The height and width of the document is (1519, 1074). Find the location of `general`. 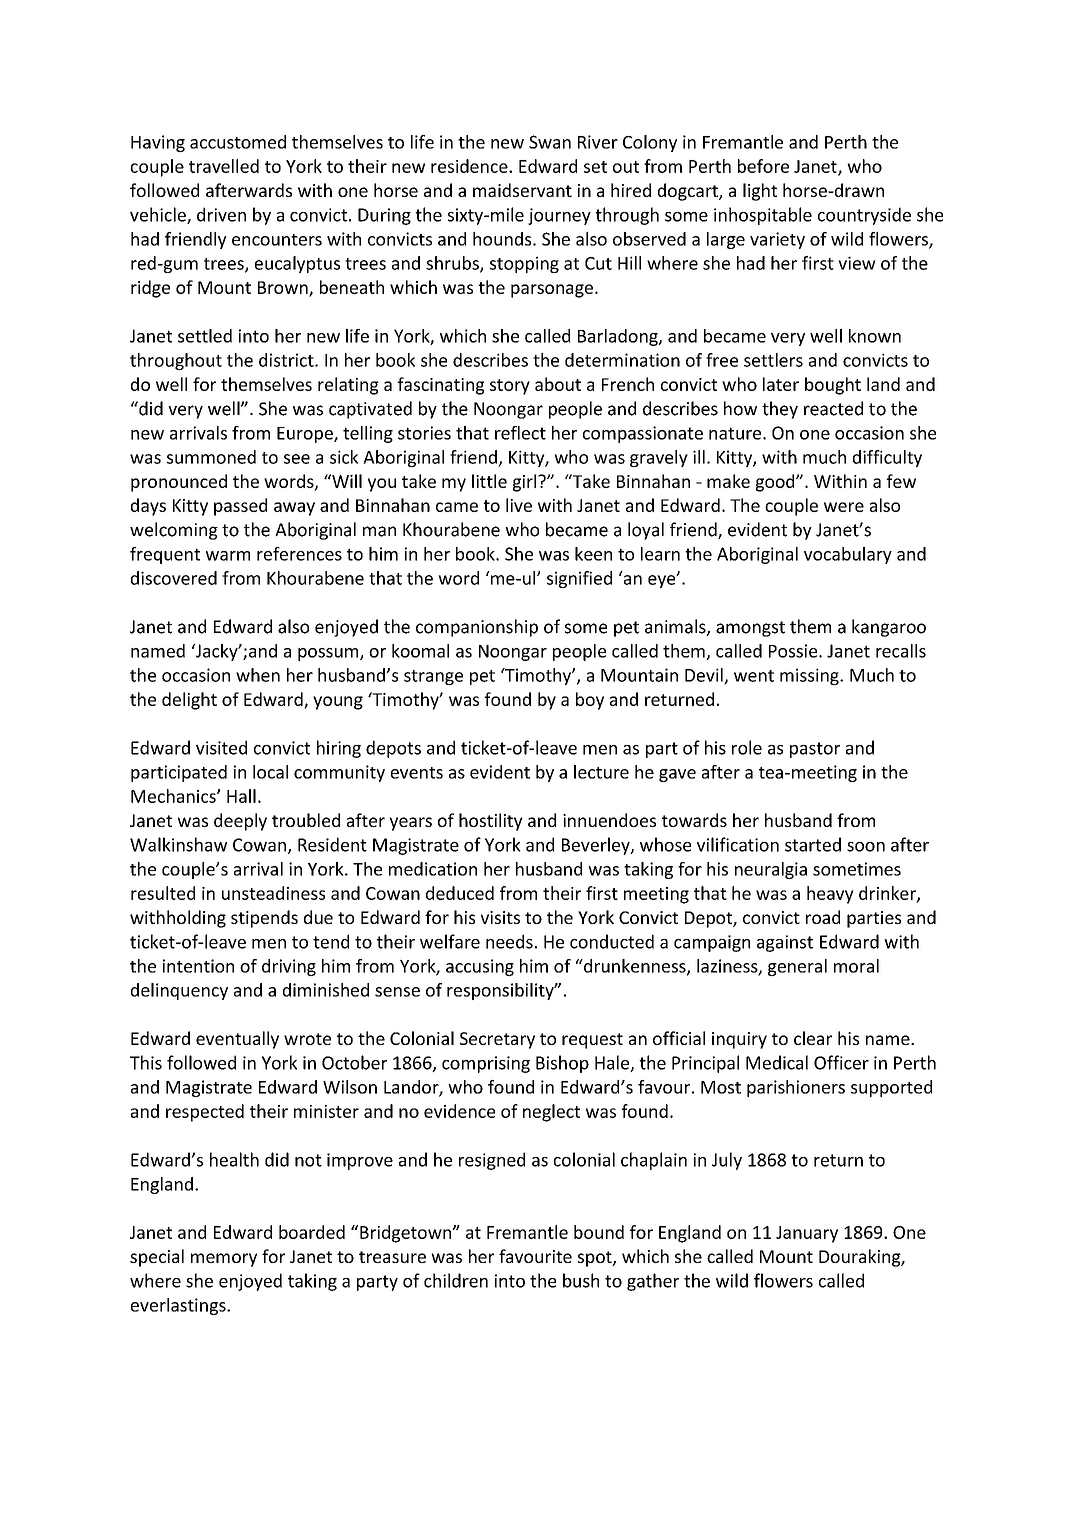

general is located at coordinates (797, 967).
